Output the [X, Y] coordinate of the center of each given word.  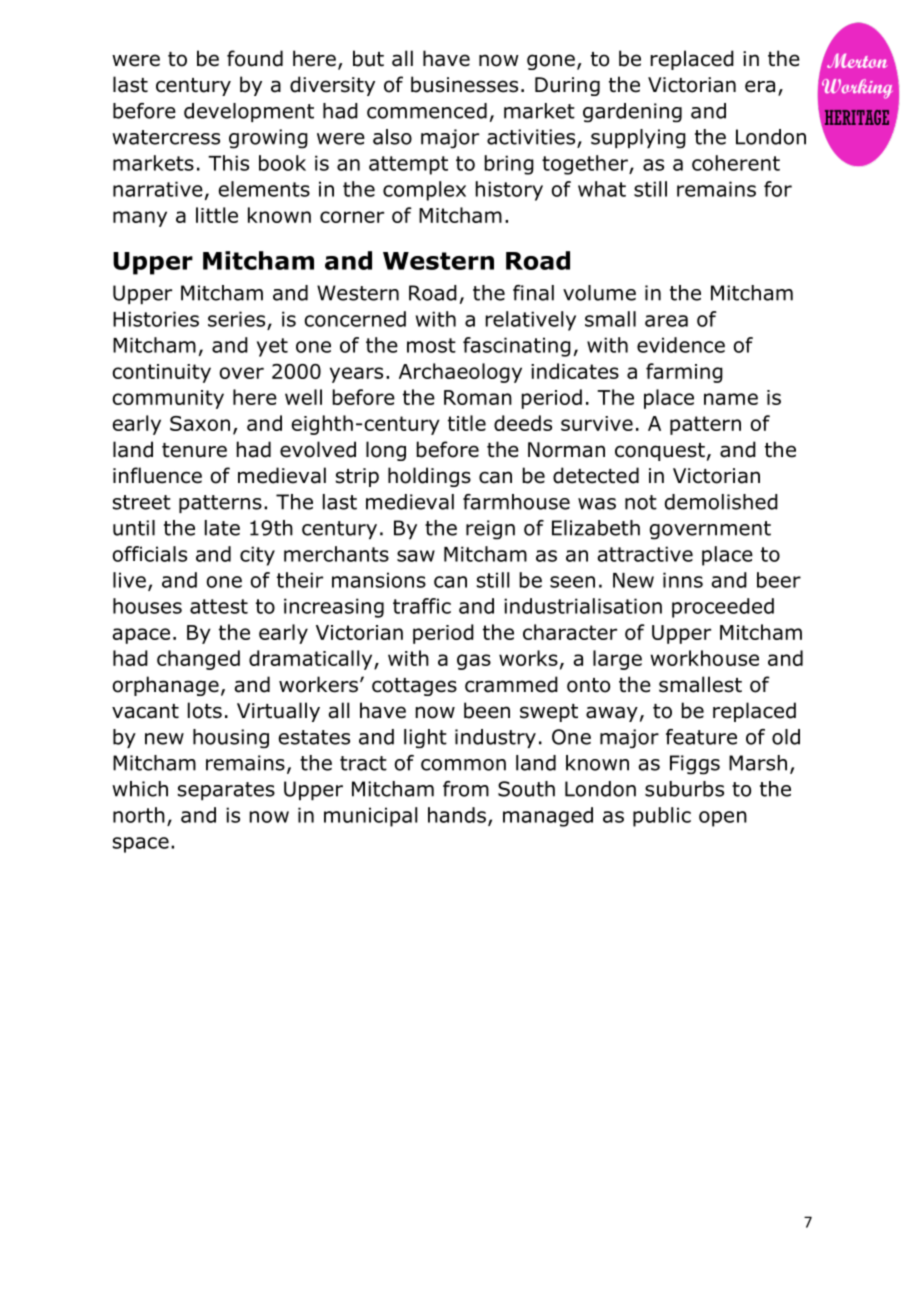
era [760, 86]
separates [226, 791]
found [255, 58]
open [723, 819]
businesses [464, 84]
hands [457, 815]
